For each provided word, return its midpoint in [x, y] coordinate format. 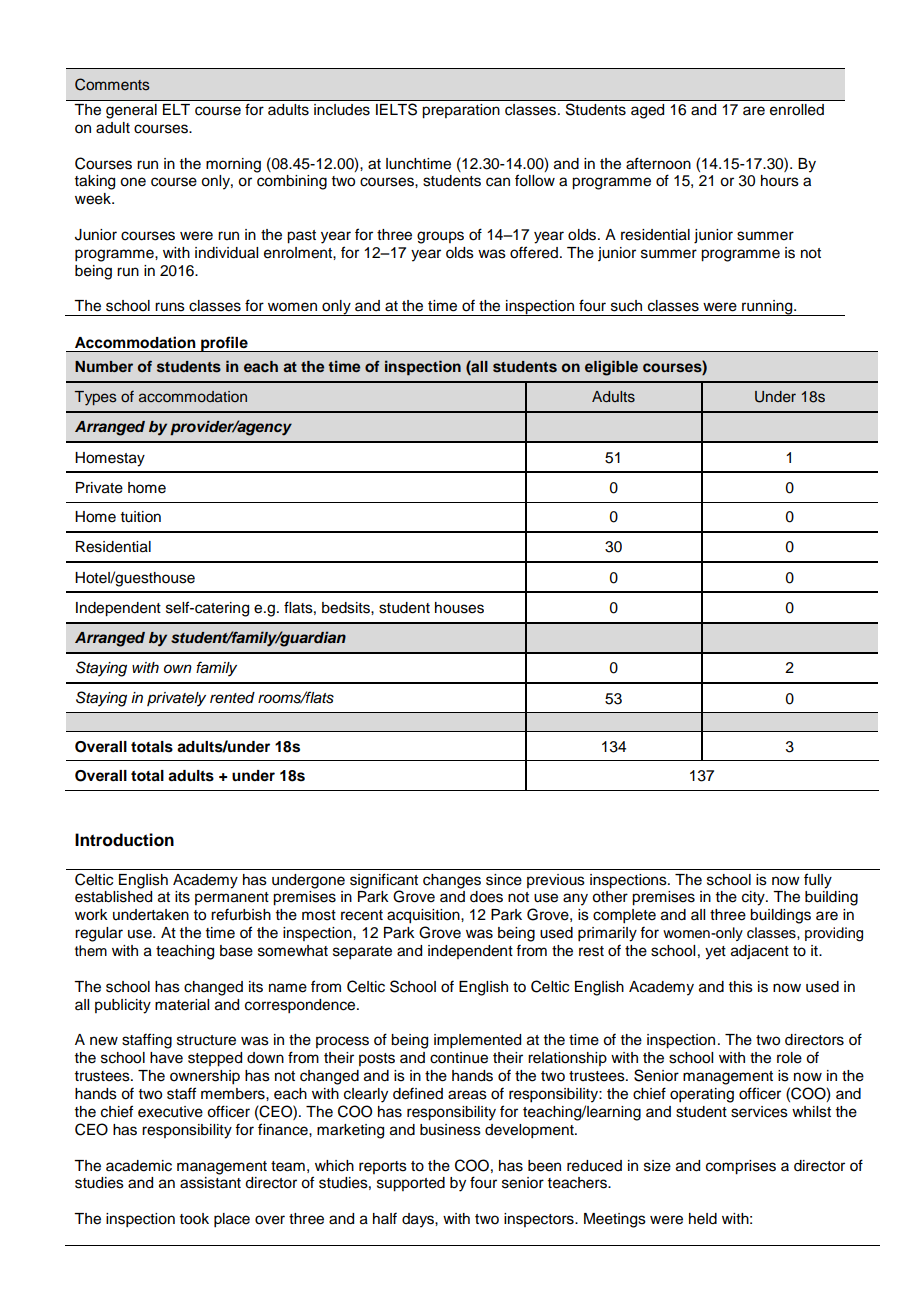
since [504, 880]
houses [459, 608]
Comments [112, 84]
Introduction [124, 840]
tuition [141, 517]
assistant [210, 1183]
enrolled [797, 109]
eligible [611, 368]
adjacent [760, 952]
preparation [461, 111]
